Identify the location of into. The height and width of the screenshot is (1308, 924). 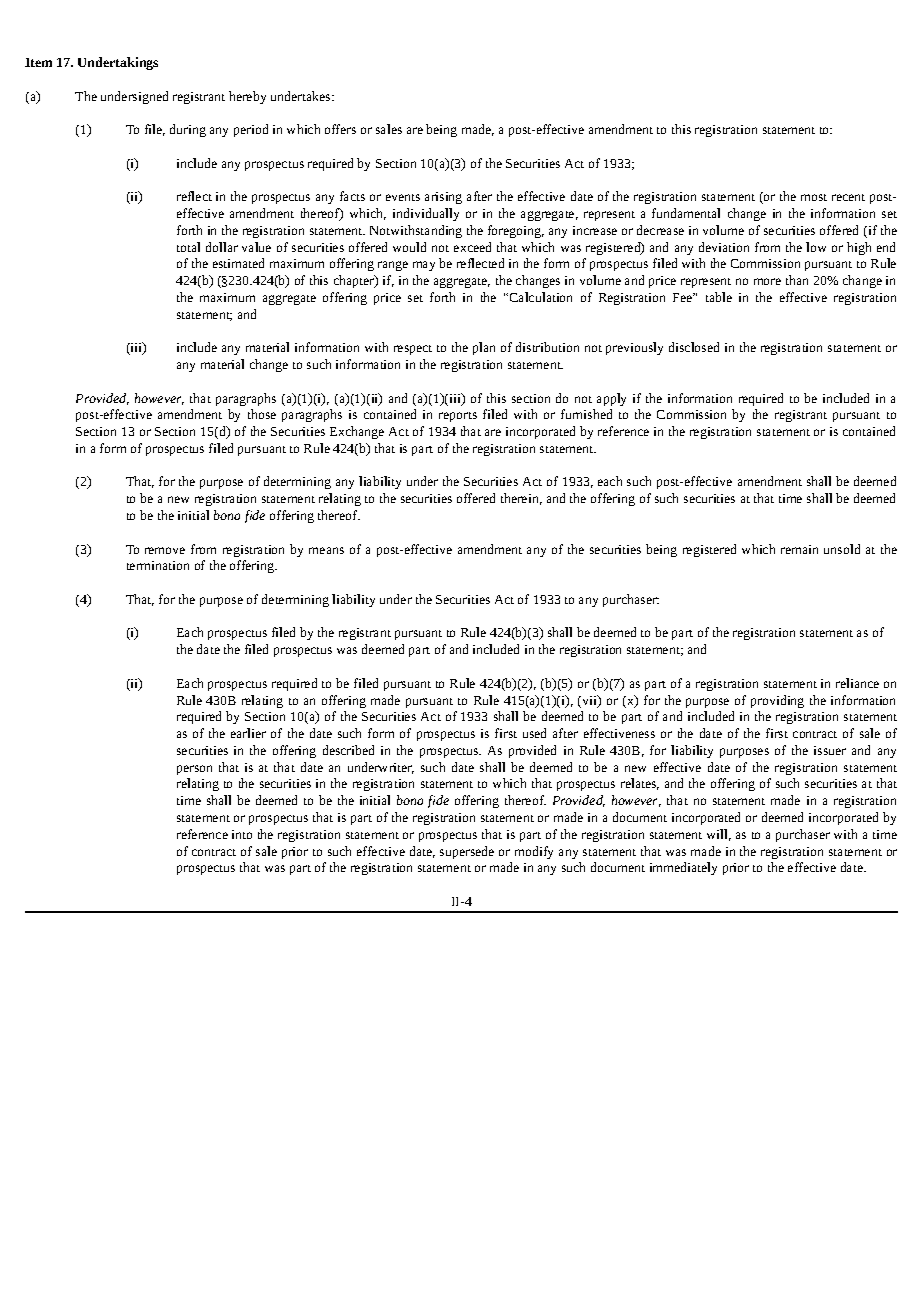
(242, 834).
